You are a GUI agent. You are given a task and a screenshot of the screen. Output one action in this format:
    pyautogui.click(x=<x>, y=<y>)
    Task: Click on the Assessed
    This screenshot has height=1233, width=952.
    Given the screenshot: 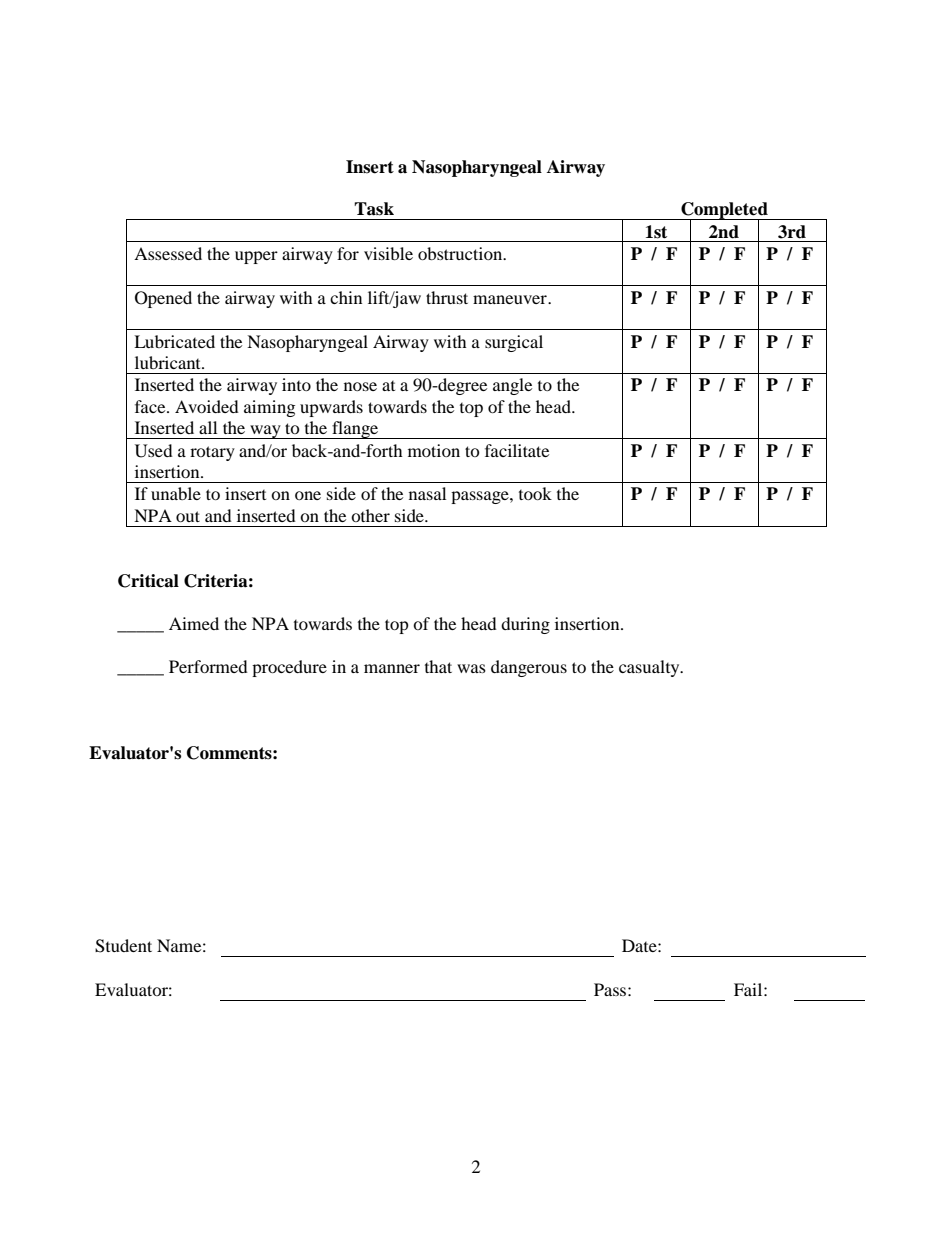 What is the action you would take?
    pyautogui.click(x=168, y=253)
